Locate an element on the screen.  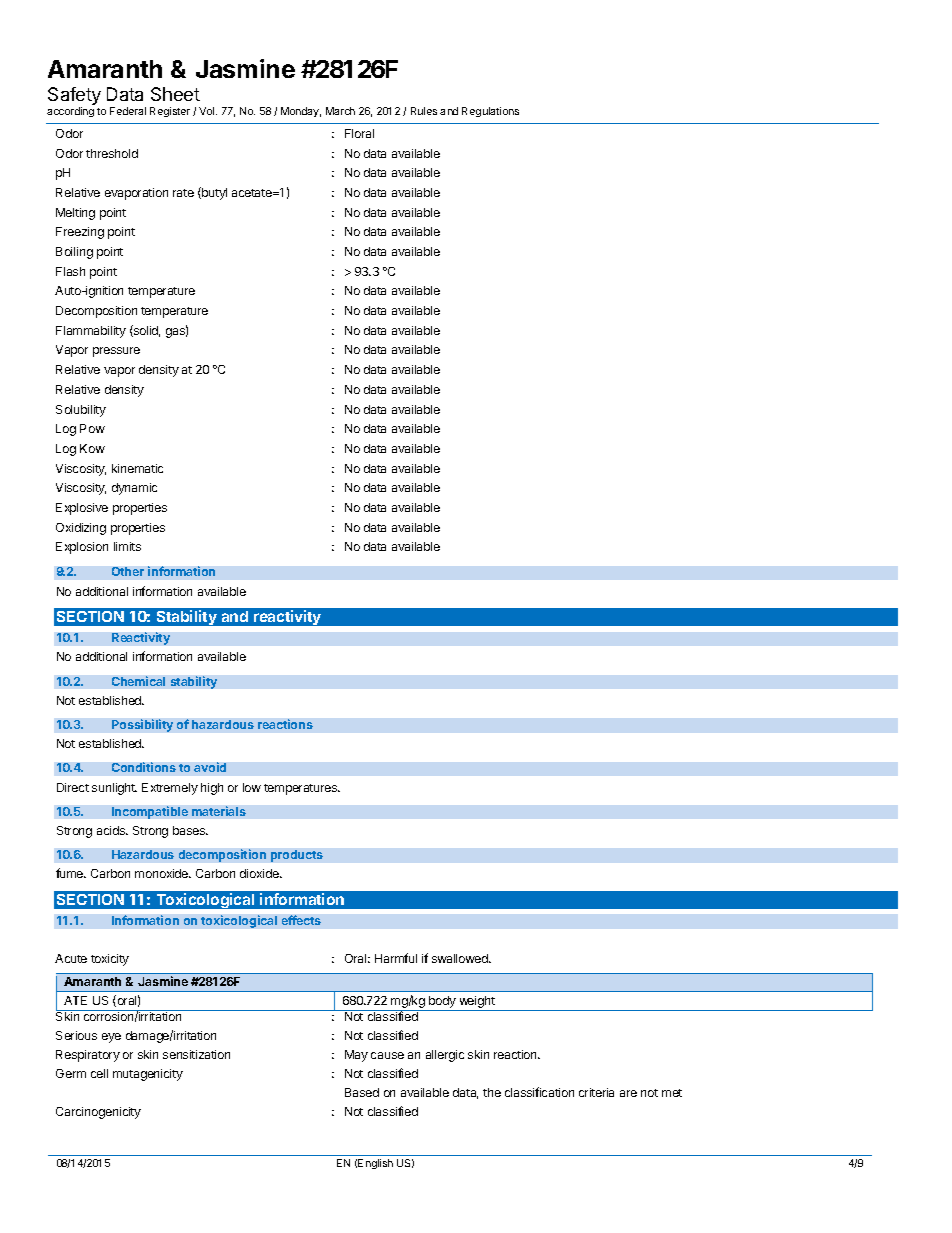
butyl is located at coordinates (213, 193).
